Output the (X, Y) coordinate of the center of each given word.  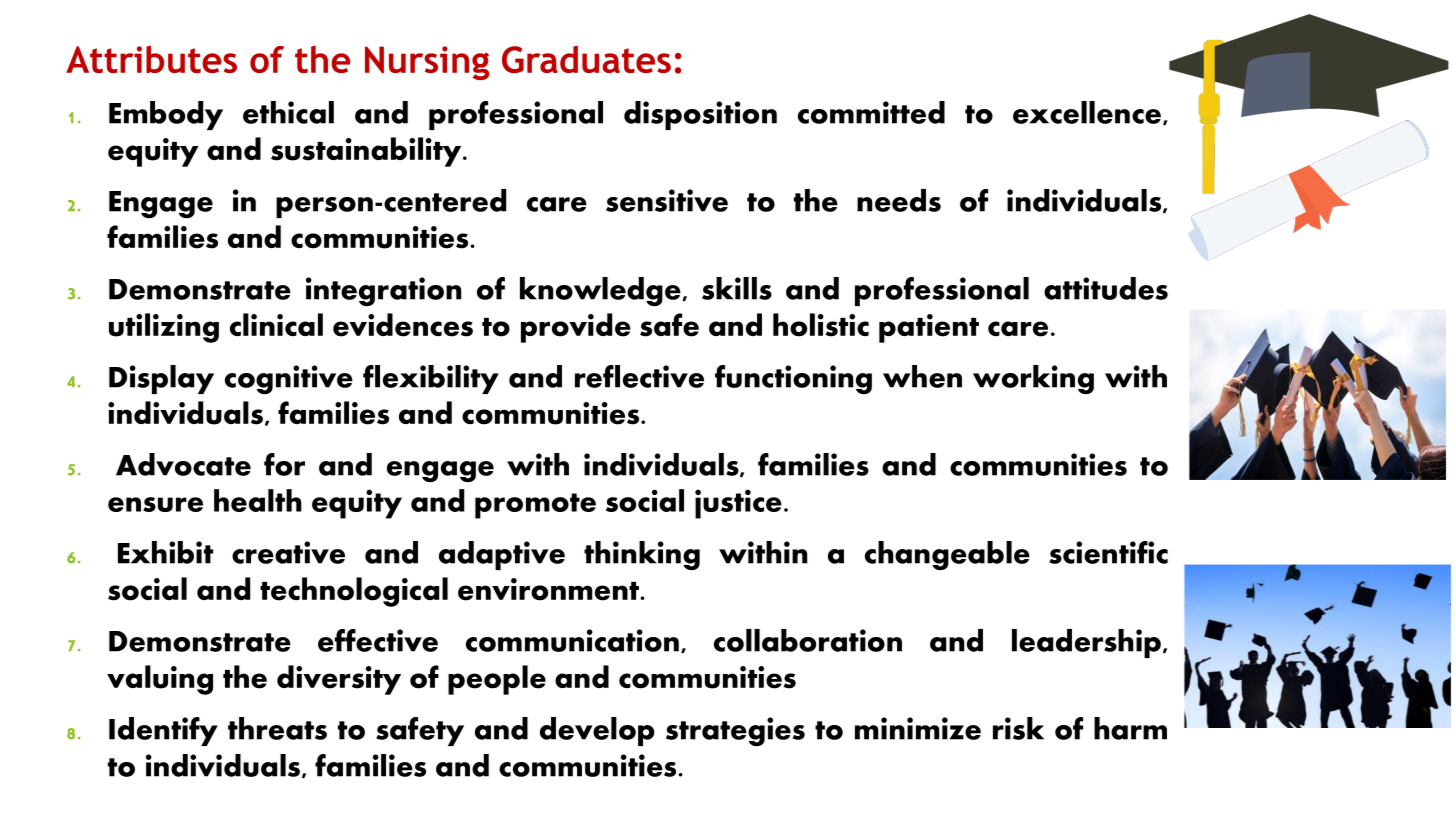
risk (1018, 728)
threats (277, 728)
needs (899, 200)
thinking (642, 555)
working (1033, 379)
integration (383, 291)
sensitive (667, 200)
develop (597, 731)
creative (288, 552)
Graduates (586, 59)
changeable (947, 555)
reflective (639, 376)
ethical (288, 112)
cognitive (289, 379)
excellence (1087, 112)
